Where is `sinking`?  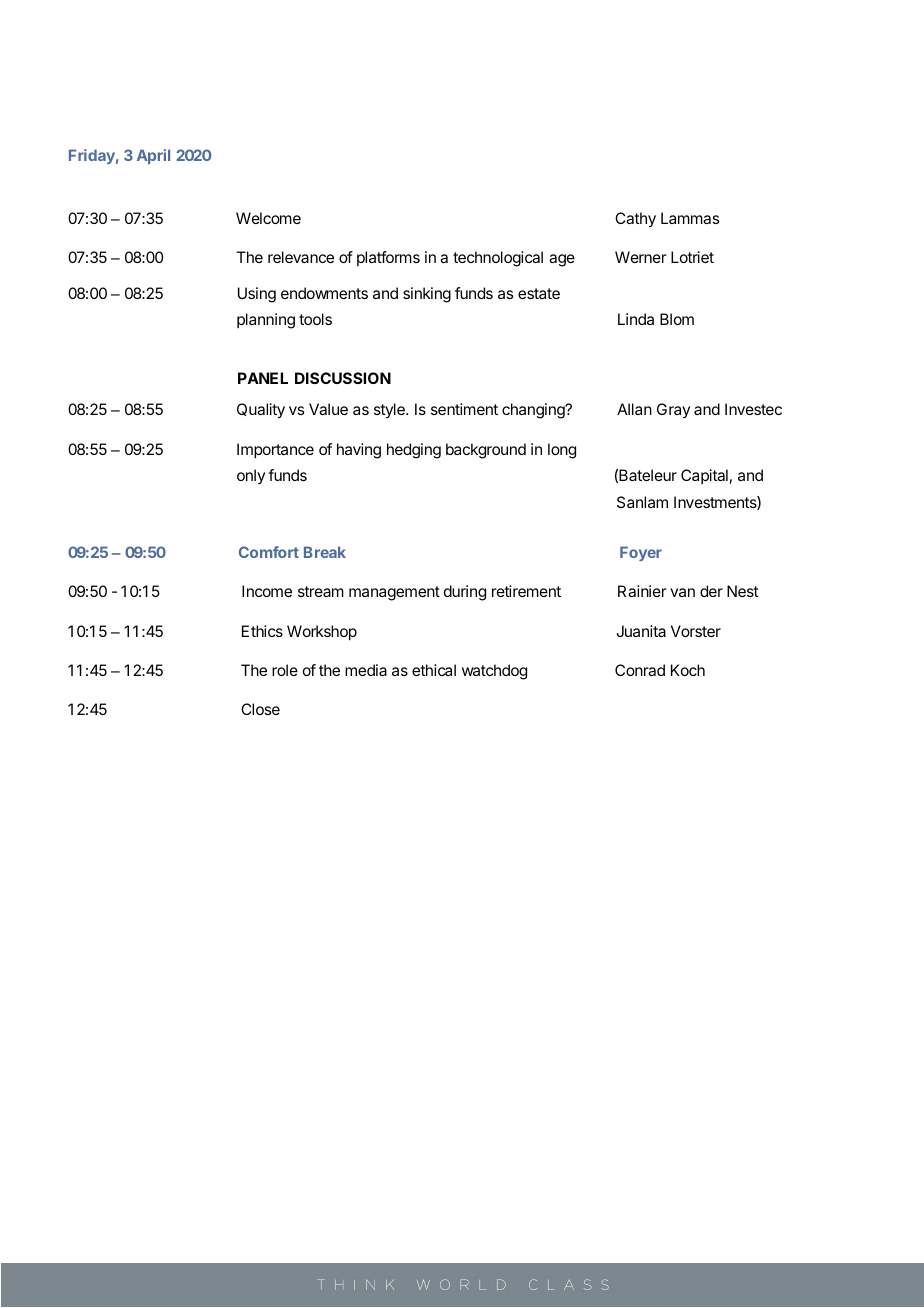 sinking is located at coordinates (427, 295).
